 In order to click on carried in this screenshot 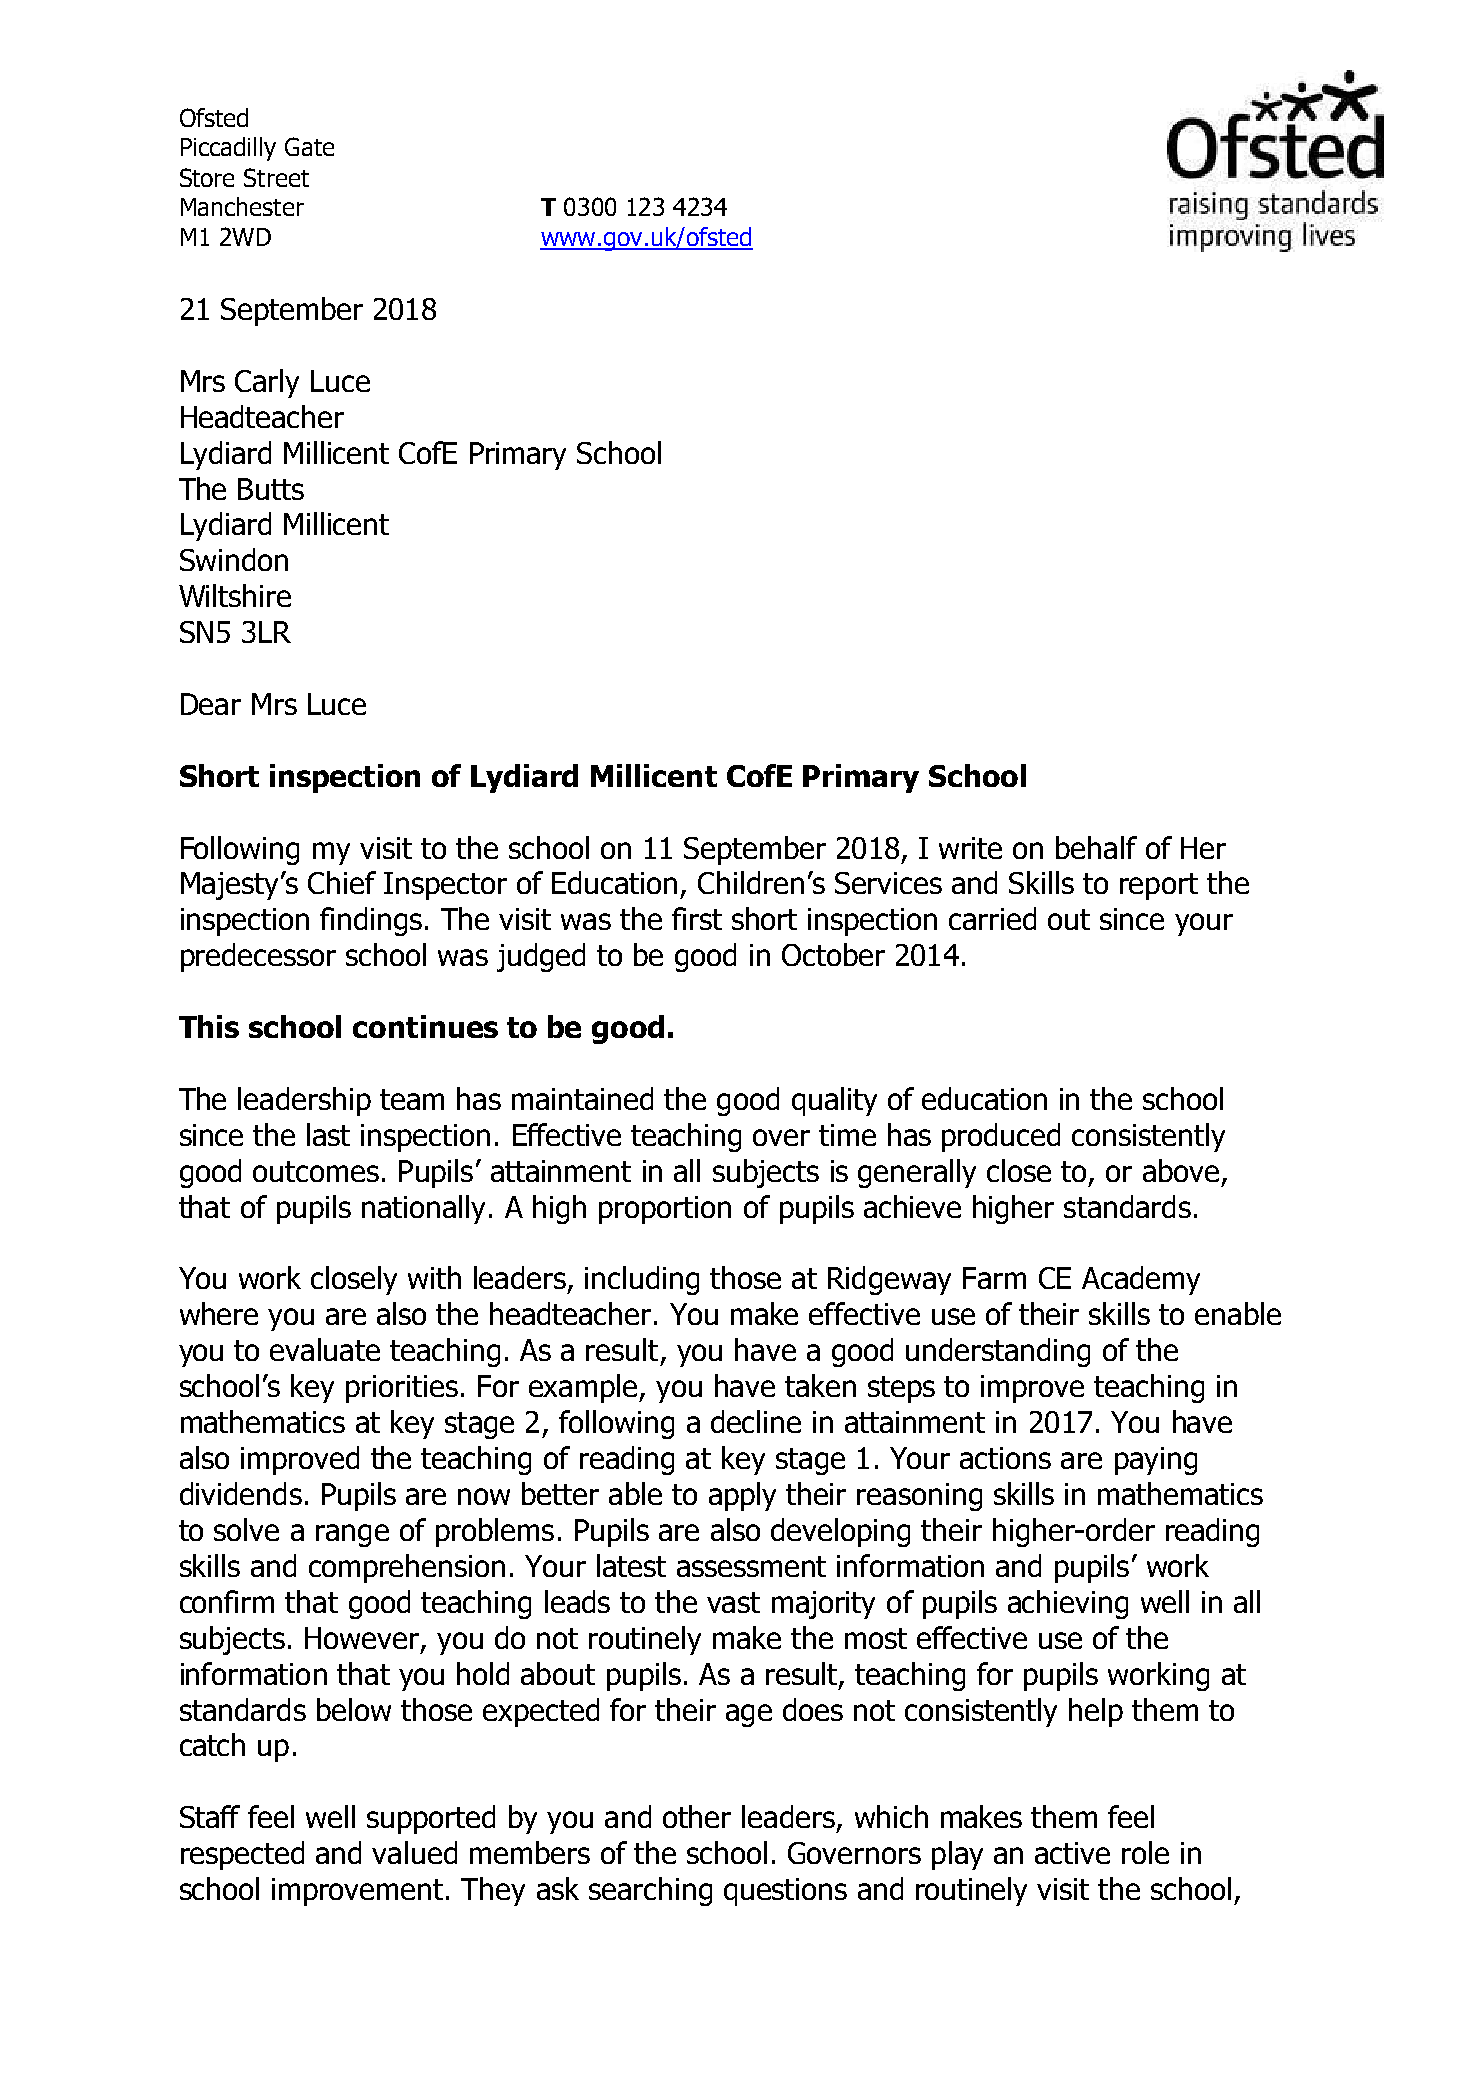, I will do `click(992, 918)`.
